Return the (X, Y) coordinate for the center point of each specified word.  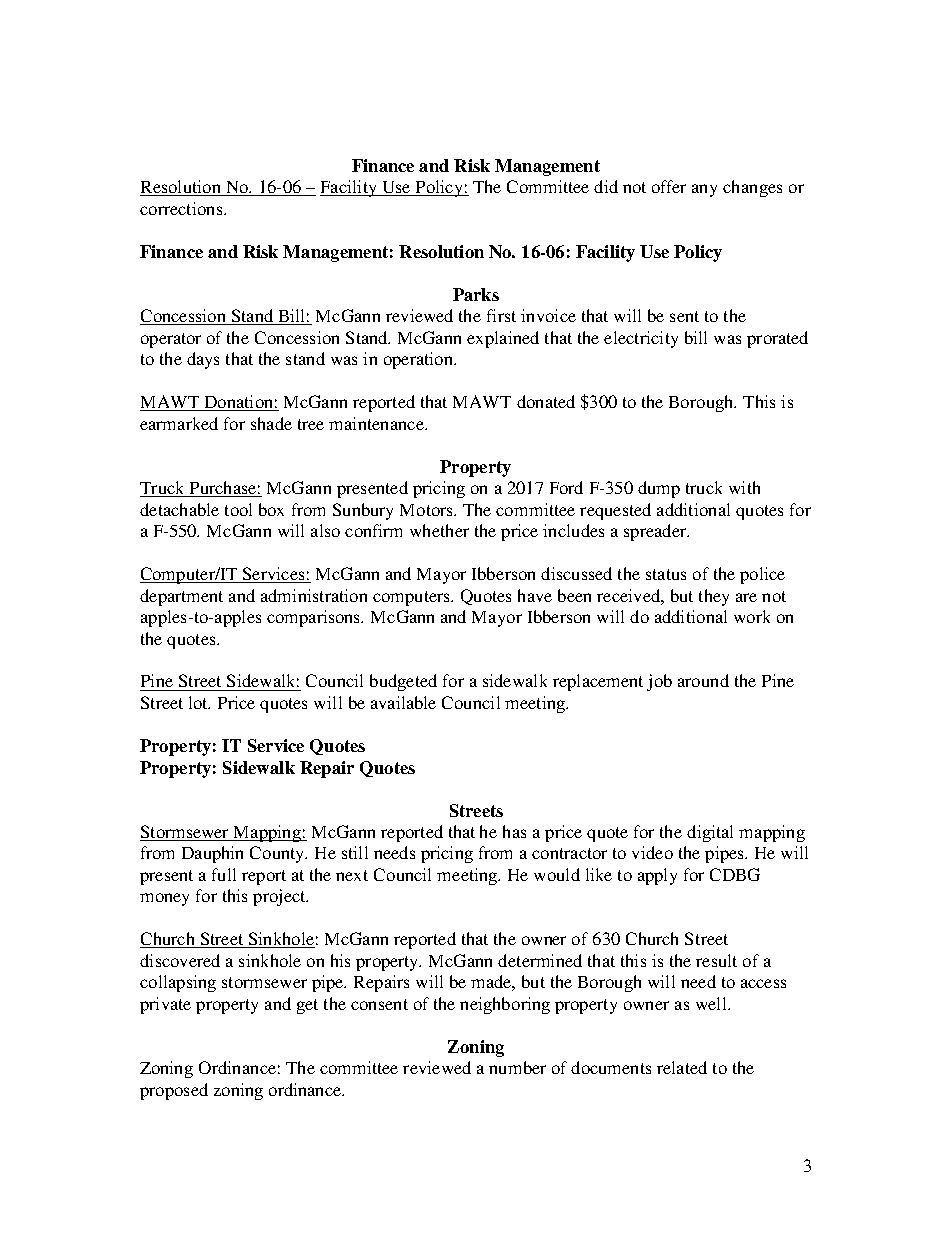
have (535, 595)
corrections (182, 208)
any (704, 190)
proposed (174, 1091)
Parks (476, 294)
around (703, 680)
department (181, 597)
